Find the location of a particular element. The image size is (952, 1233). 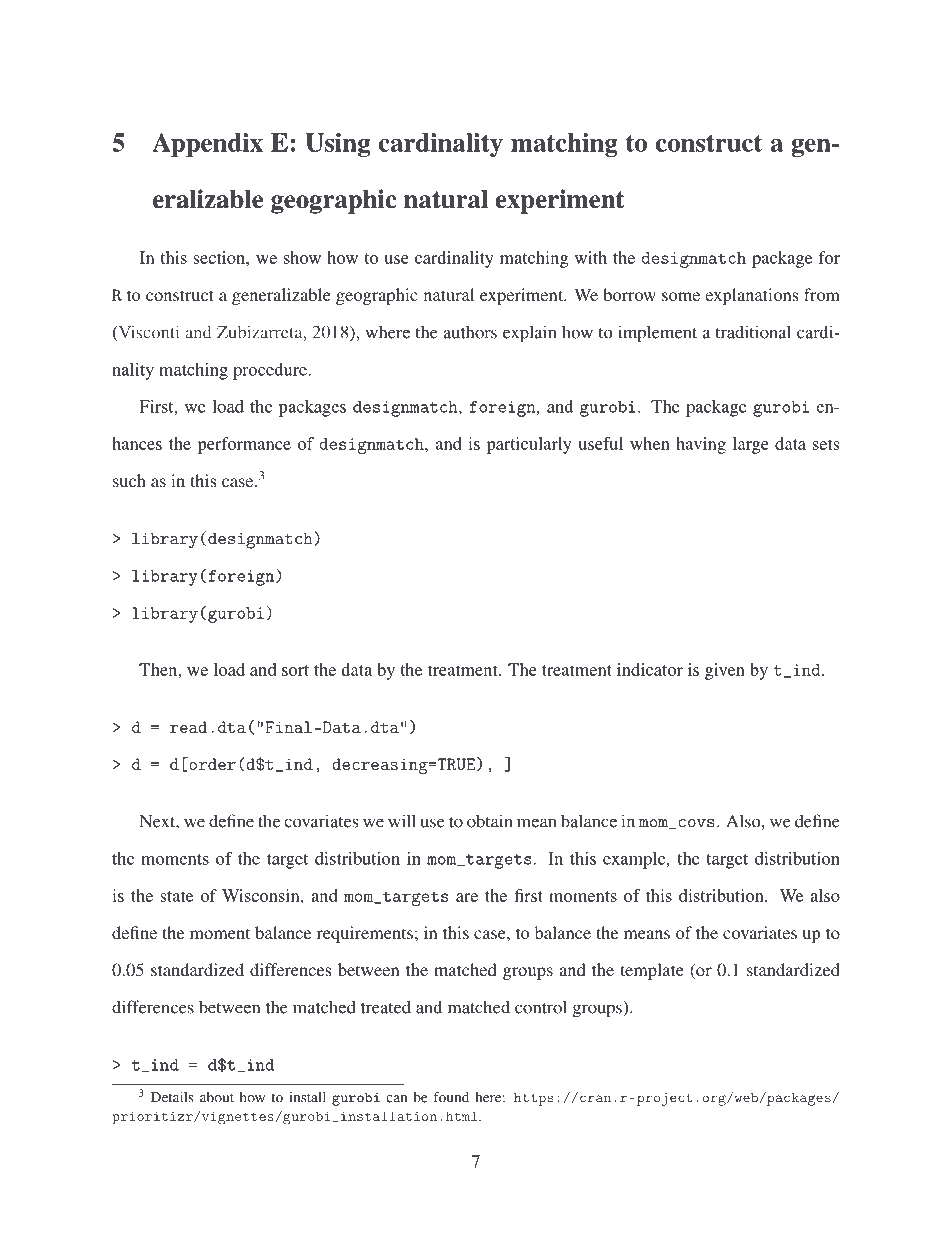

such is located at coordinates (129, 480).
